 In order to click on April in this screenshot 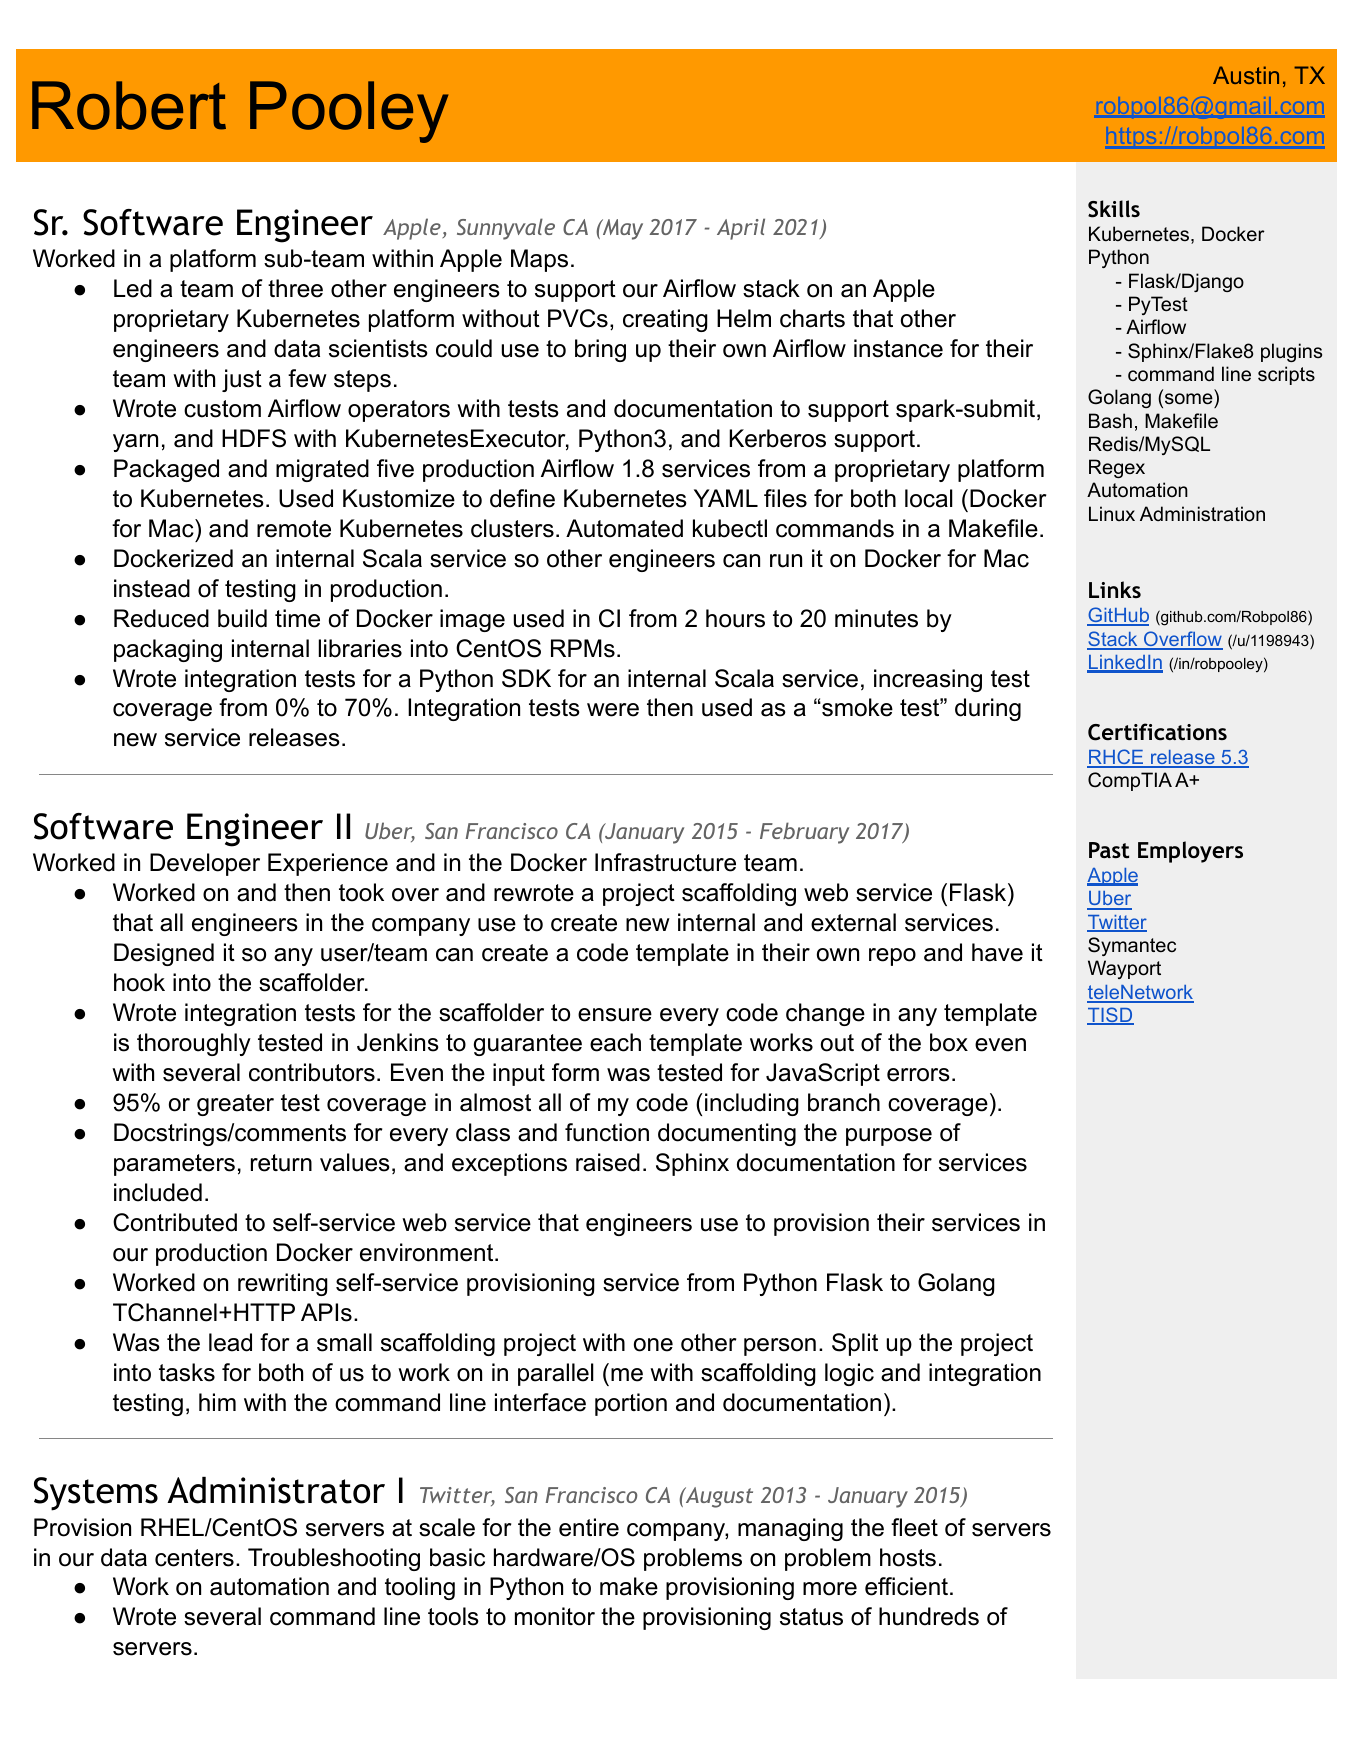, I will do `click(741, 229)`.
